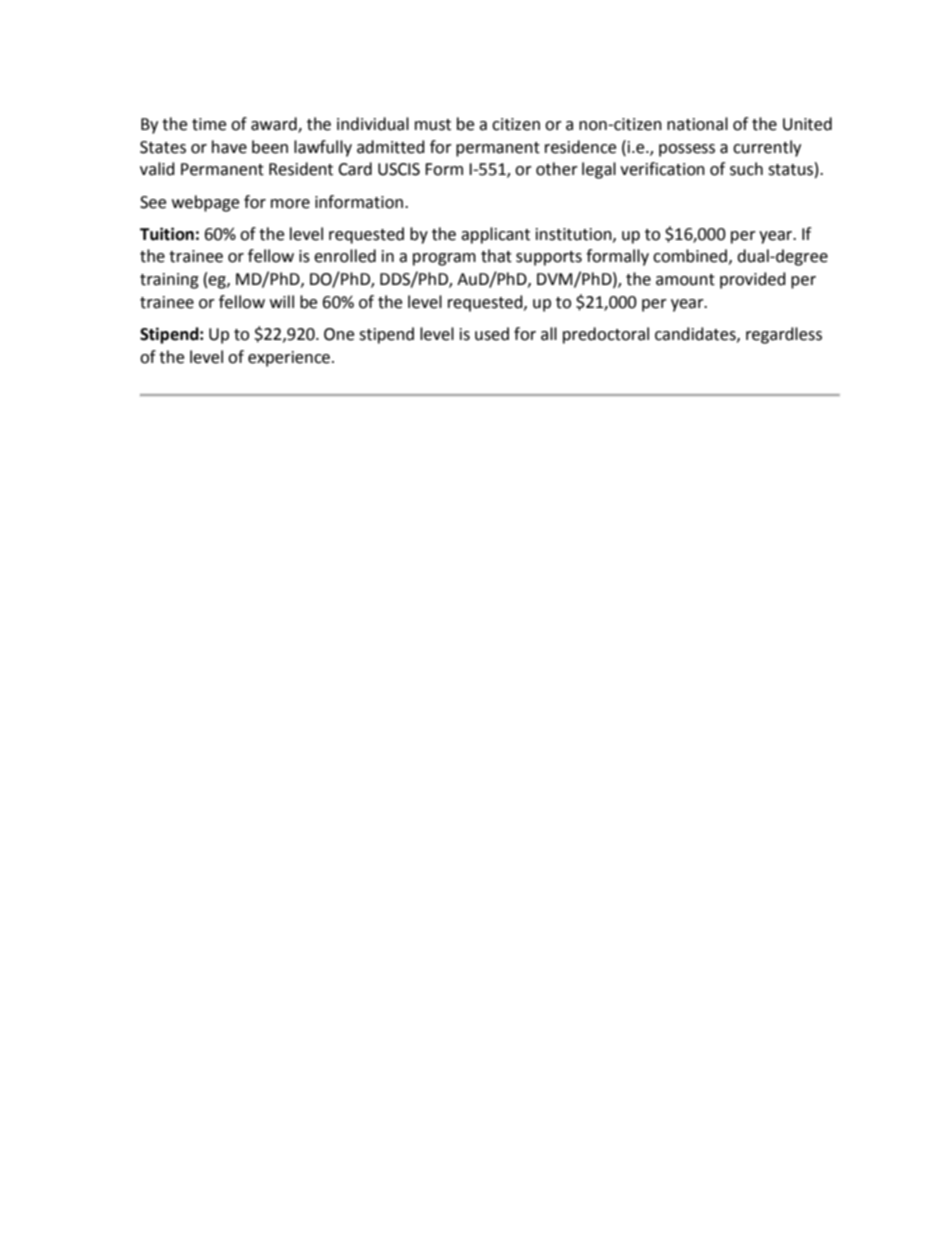  What do you see at coordinates (167, 234) in the image?
I see `Tuition` at bounding box center [167, 234].
